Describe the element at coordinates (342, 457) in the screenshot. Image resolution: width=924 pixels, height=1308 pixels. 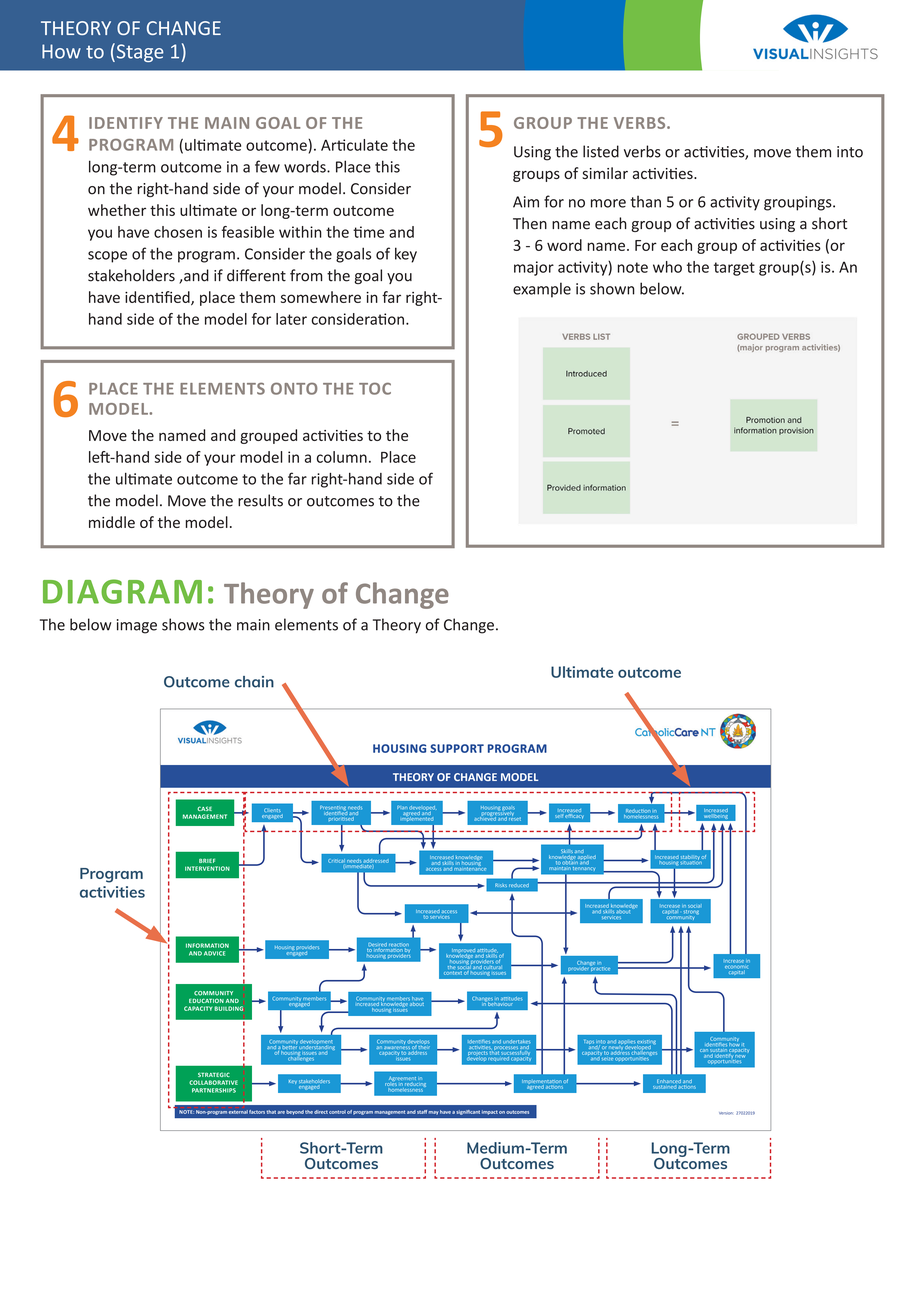
I see `column` at that location.
